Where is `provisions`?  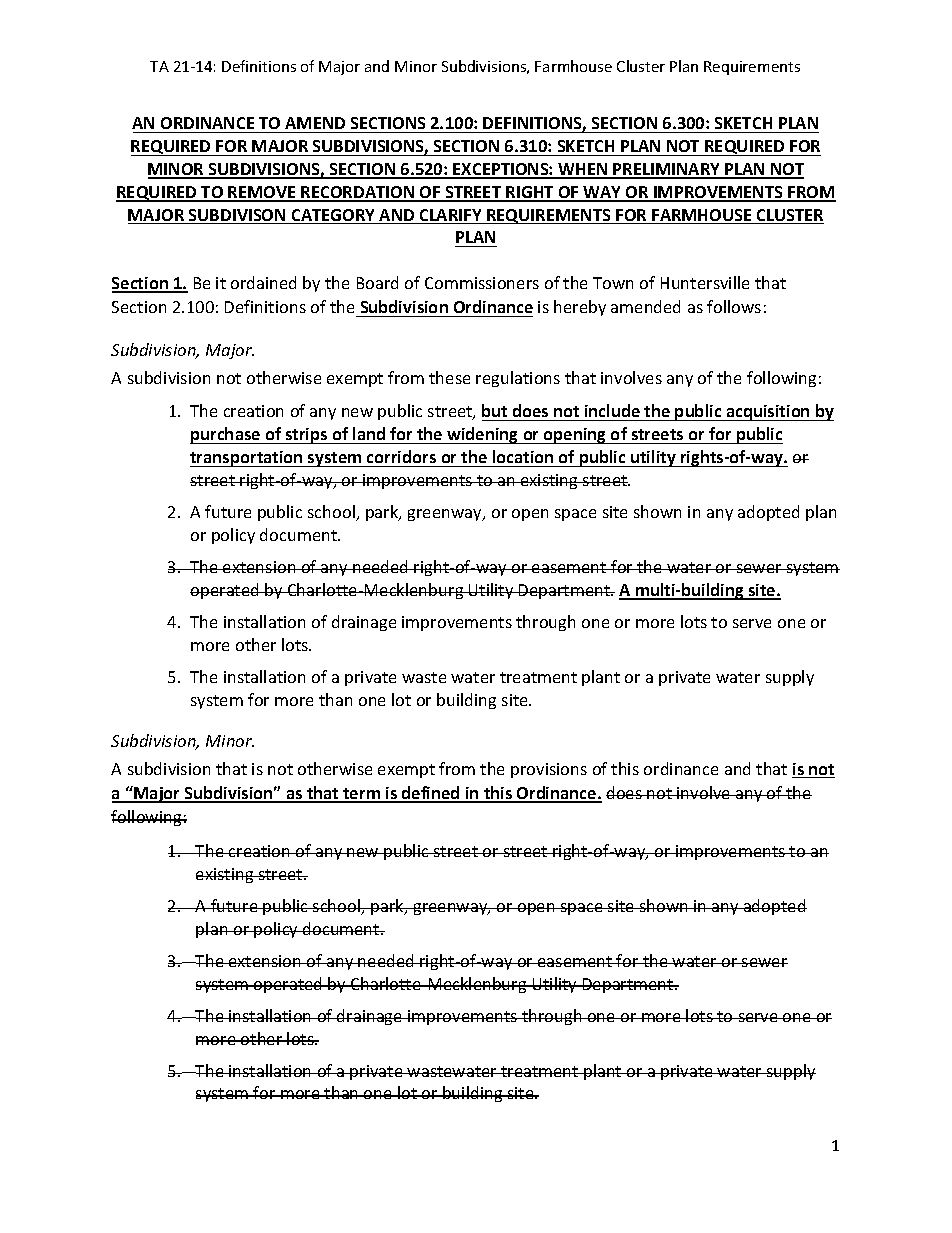
provisions is located at coordinates (549, 770).
